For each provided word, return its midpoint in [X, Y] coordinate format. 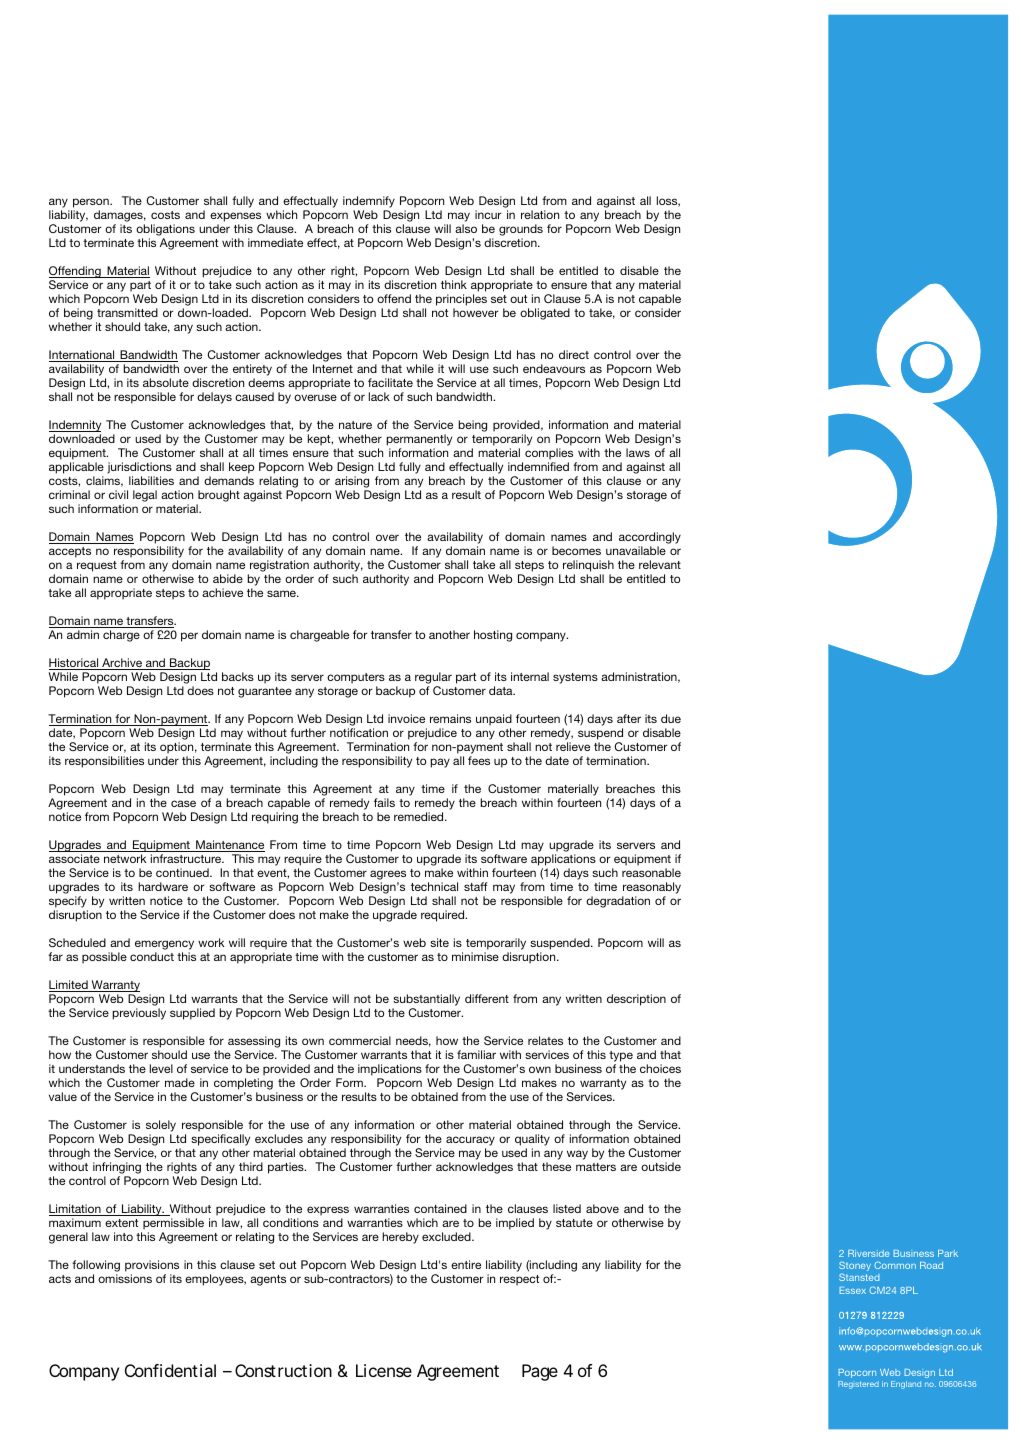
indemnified [538, 466]
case [183, 803]
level [161, 1068]
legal [145, 496]
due [671, 718]
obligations [165, 231]
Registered [858, 1385]
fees [479, 760]
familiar [476, 1054]
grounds [521, 231]
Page [540, 1372]
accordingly [650, 539]
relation [540, 214]
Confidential [170, 1370]
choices [660, 1068]
